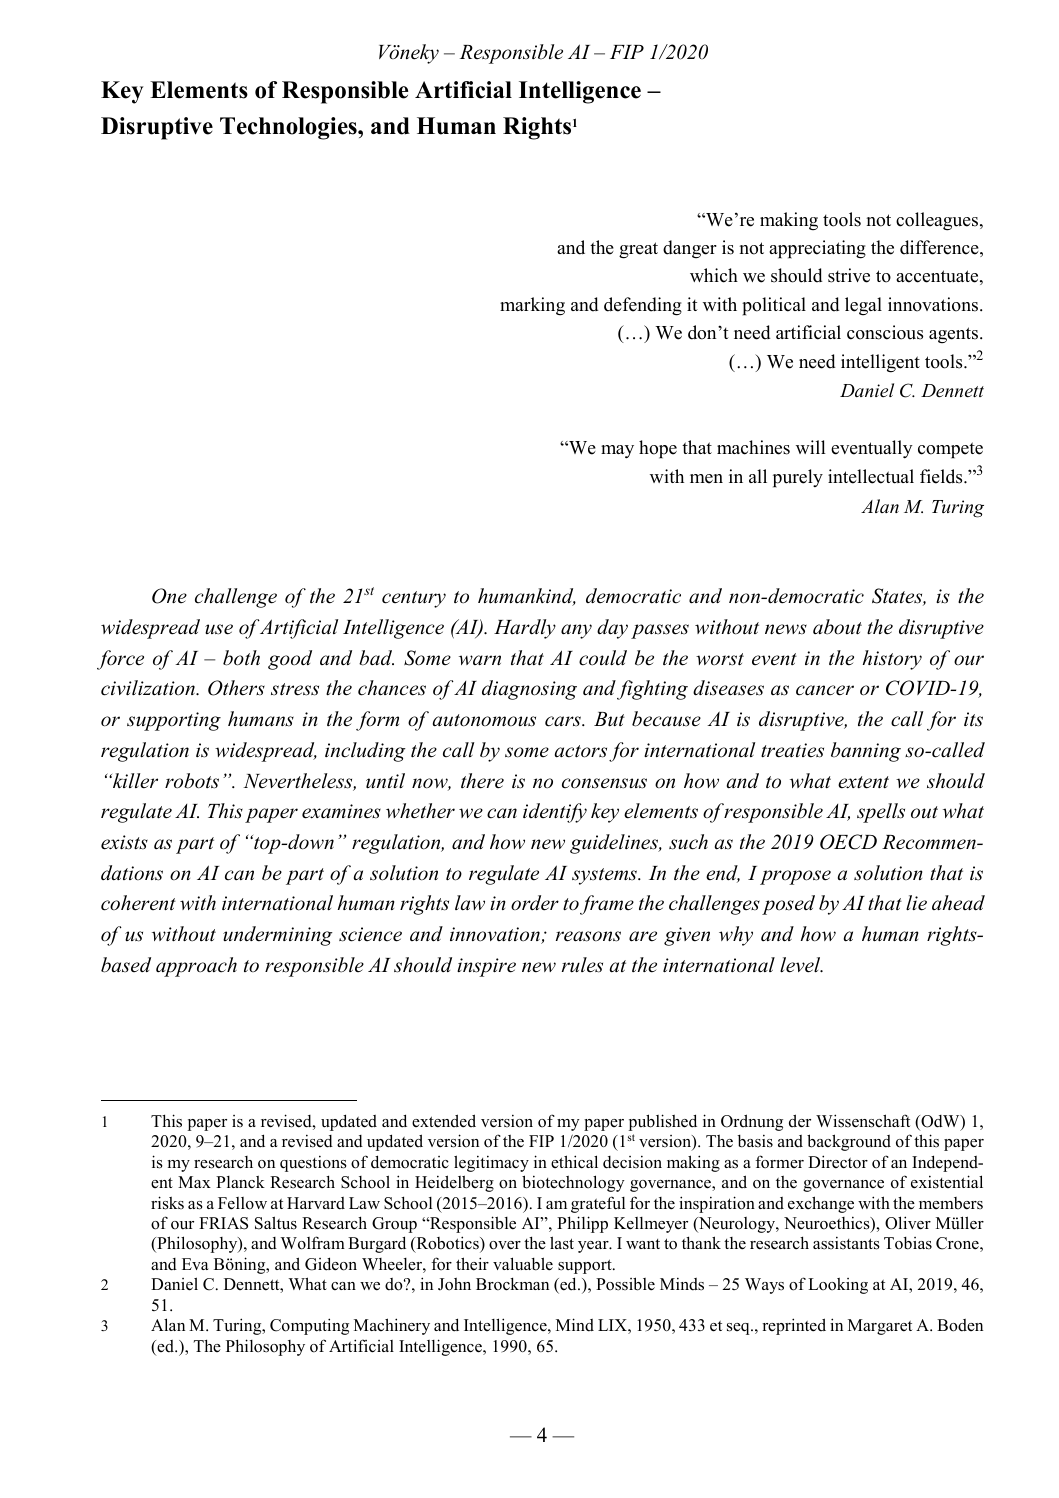  I want to click on both, so click(241, 658).
